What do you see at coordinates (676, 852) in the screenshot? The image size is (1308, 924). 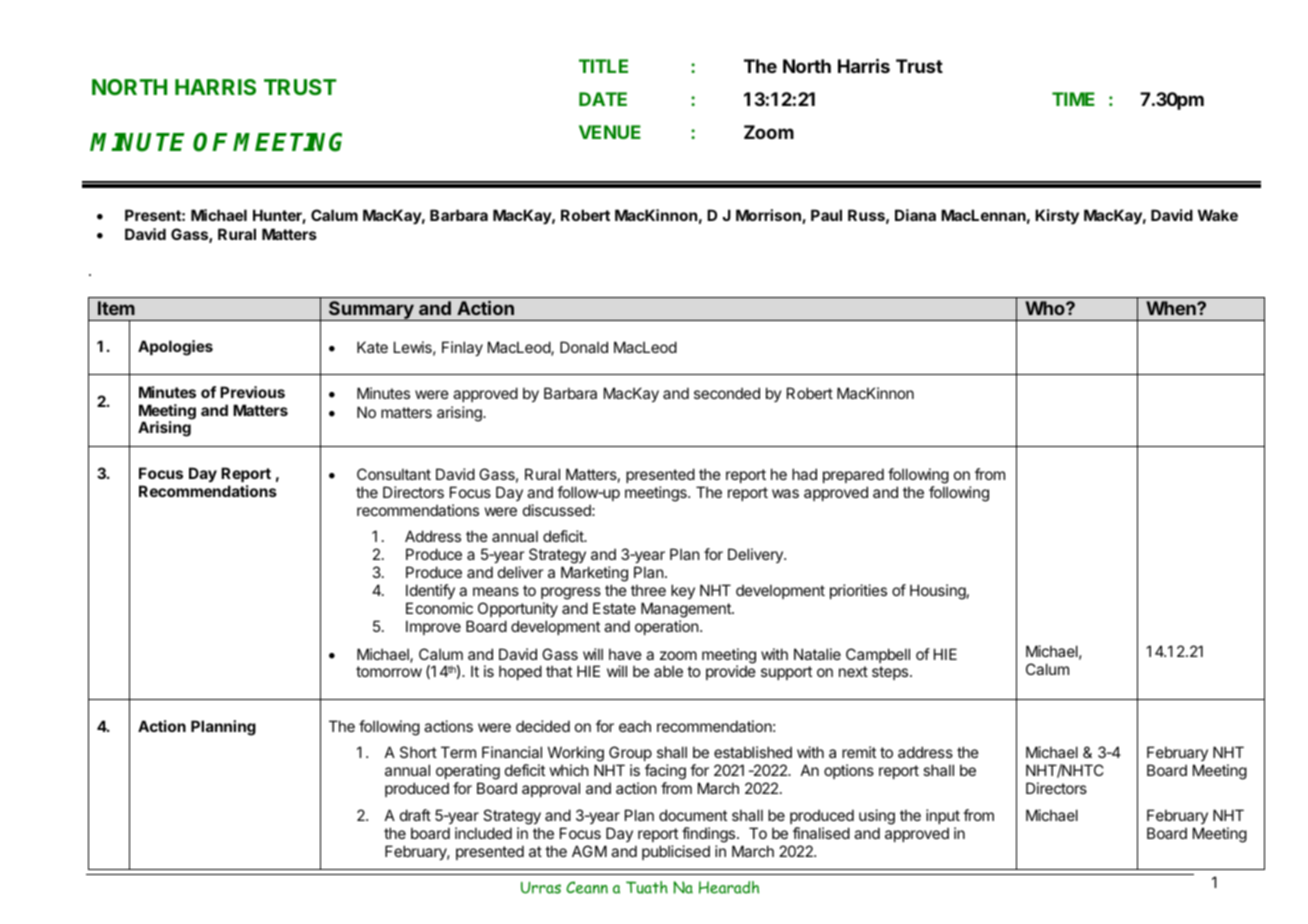 I see `publicised` at bounding box center [676, 852].
